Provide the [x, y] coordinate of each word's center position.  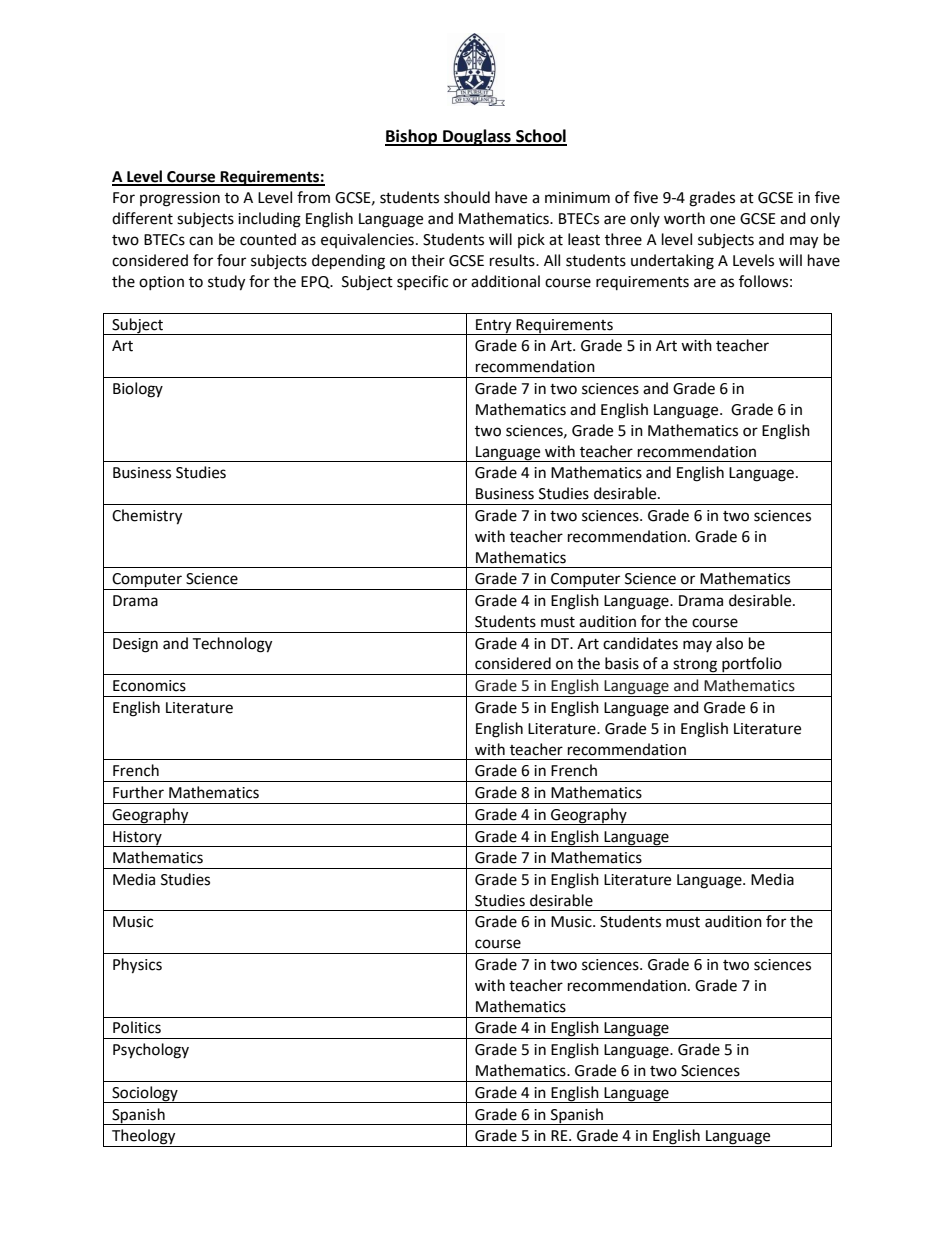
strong [695, 667]
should [467, 197]
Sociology [145, 1094]
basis [622, 663]
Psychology [151, 1051]
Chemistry [147, 517]
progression [180, 199]
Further [138, 792]
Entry [494, 327]
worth [684, 218]
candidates [640, 643]
